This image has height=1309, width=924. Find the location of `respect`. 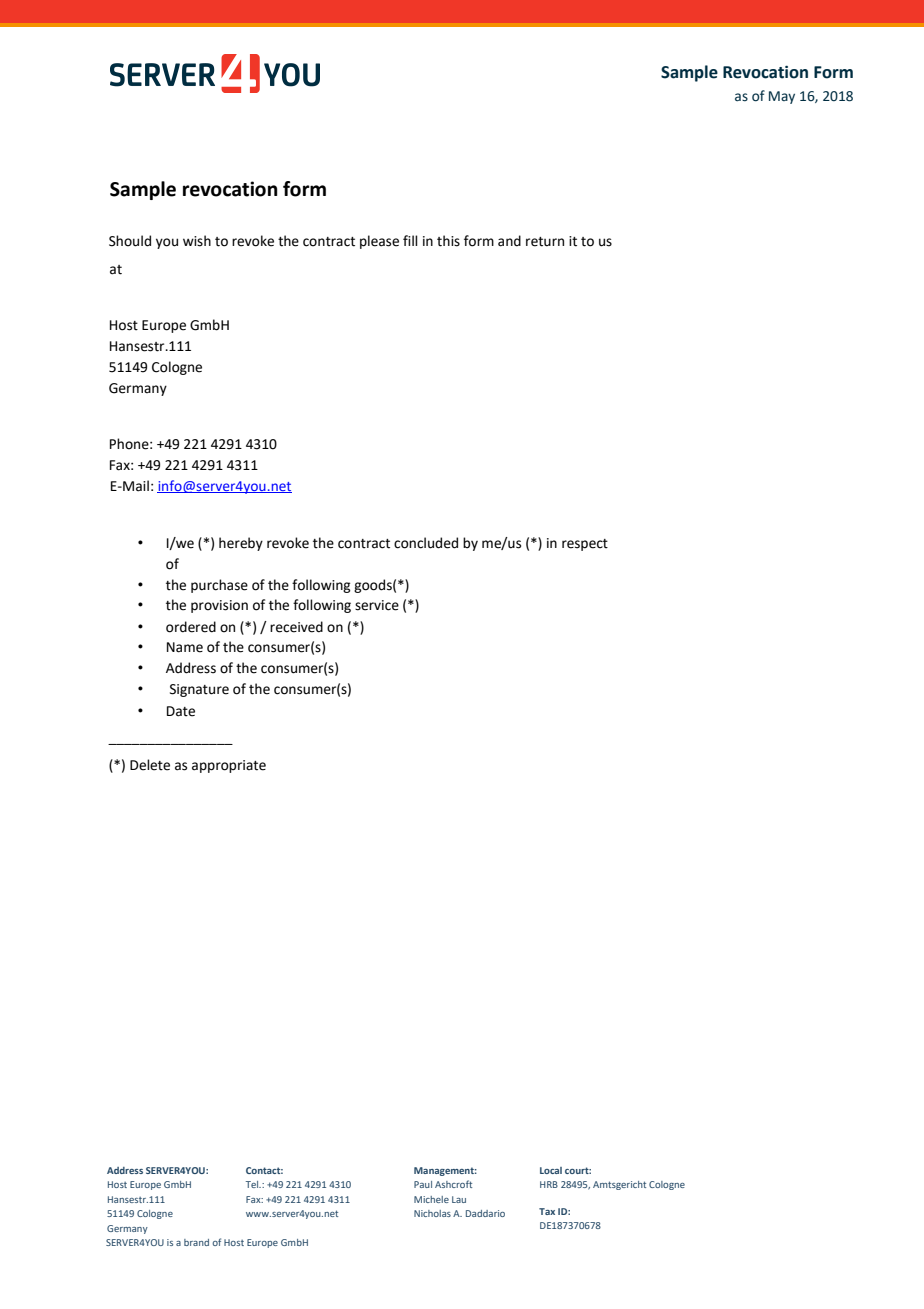

respect is located at coordinates (585, 545).
